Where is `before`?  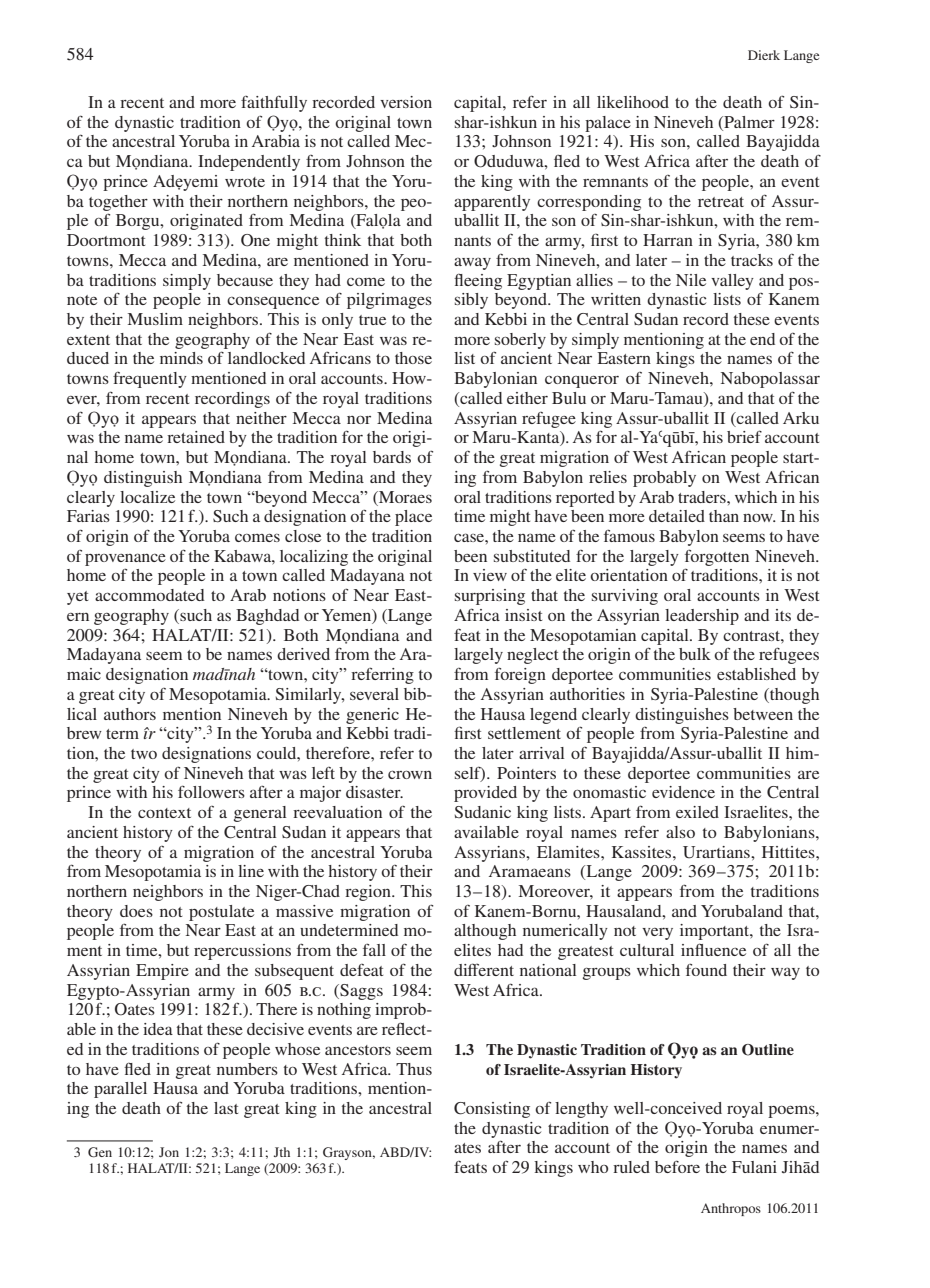 before is located at coordinates (677, 1166).
